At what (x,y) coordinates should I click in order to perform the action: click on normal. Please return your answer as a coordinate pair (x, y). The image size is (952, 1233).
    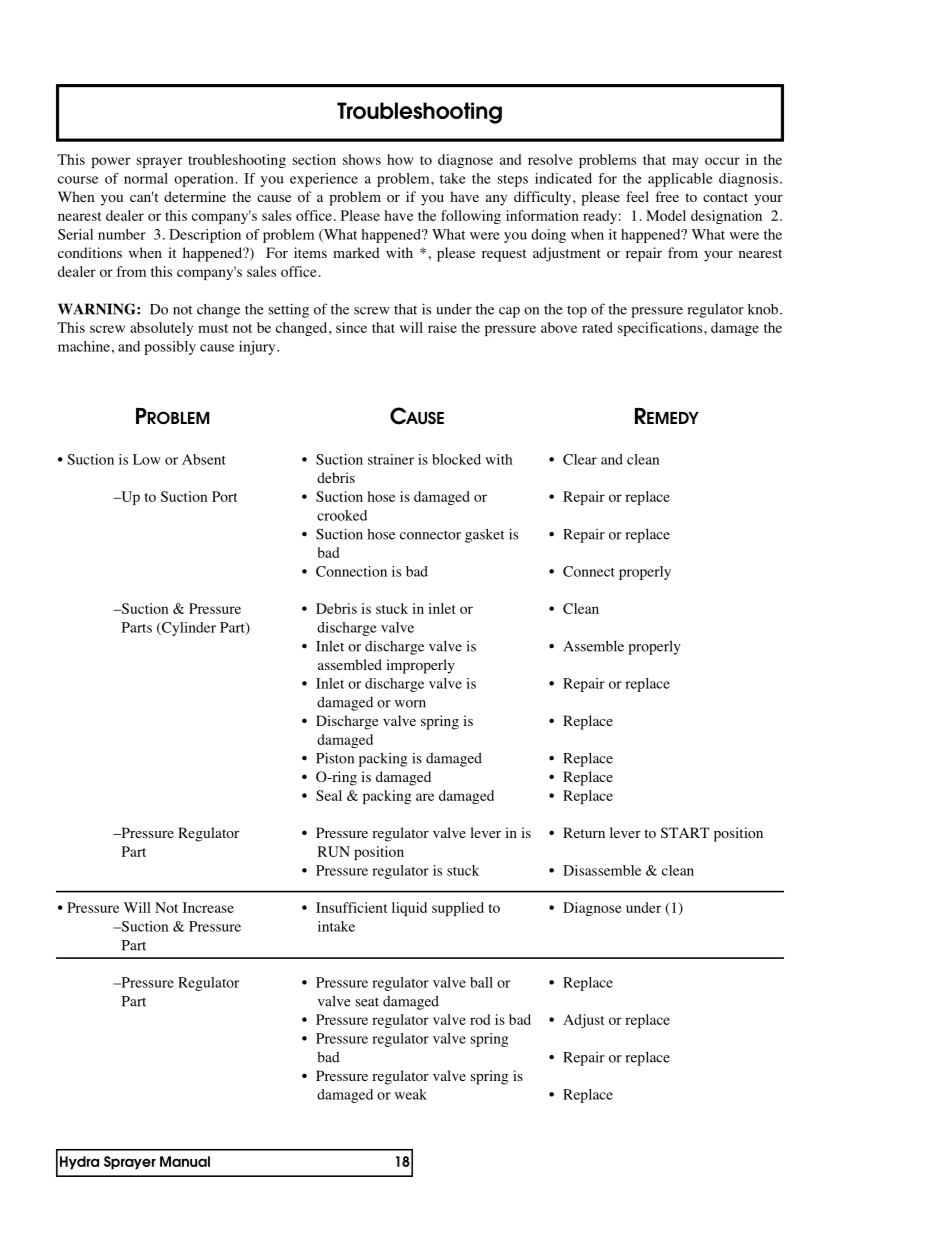
    Looking at the image, I should click on (146, 178).
